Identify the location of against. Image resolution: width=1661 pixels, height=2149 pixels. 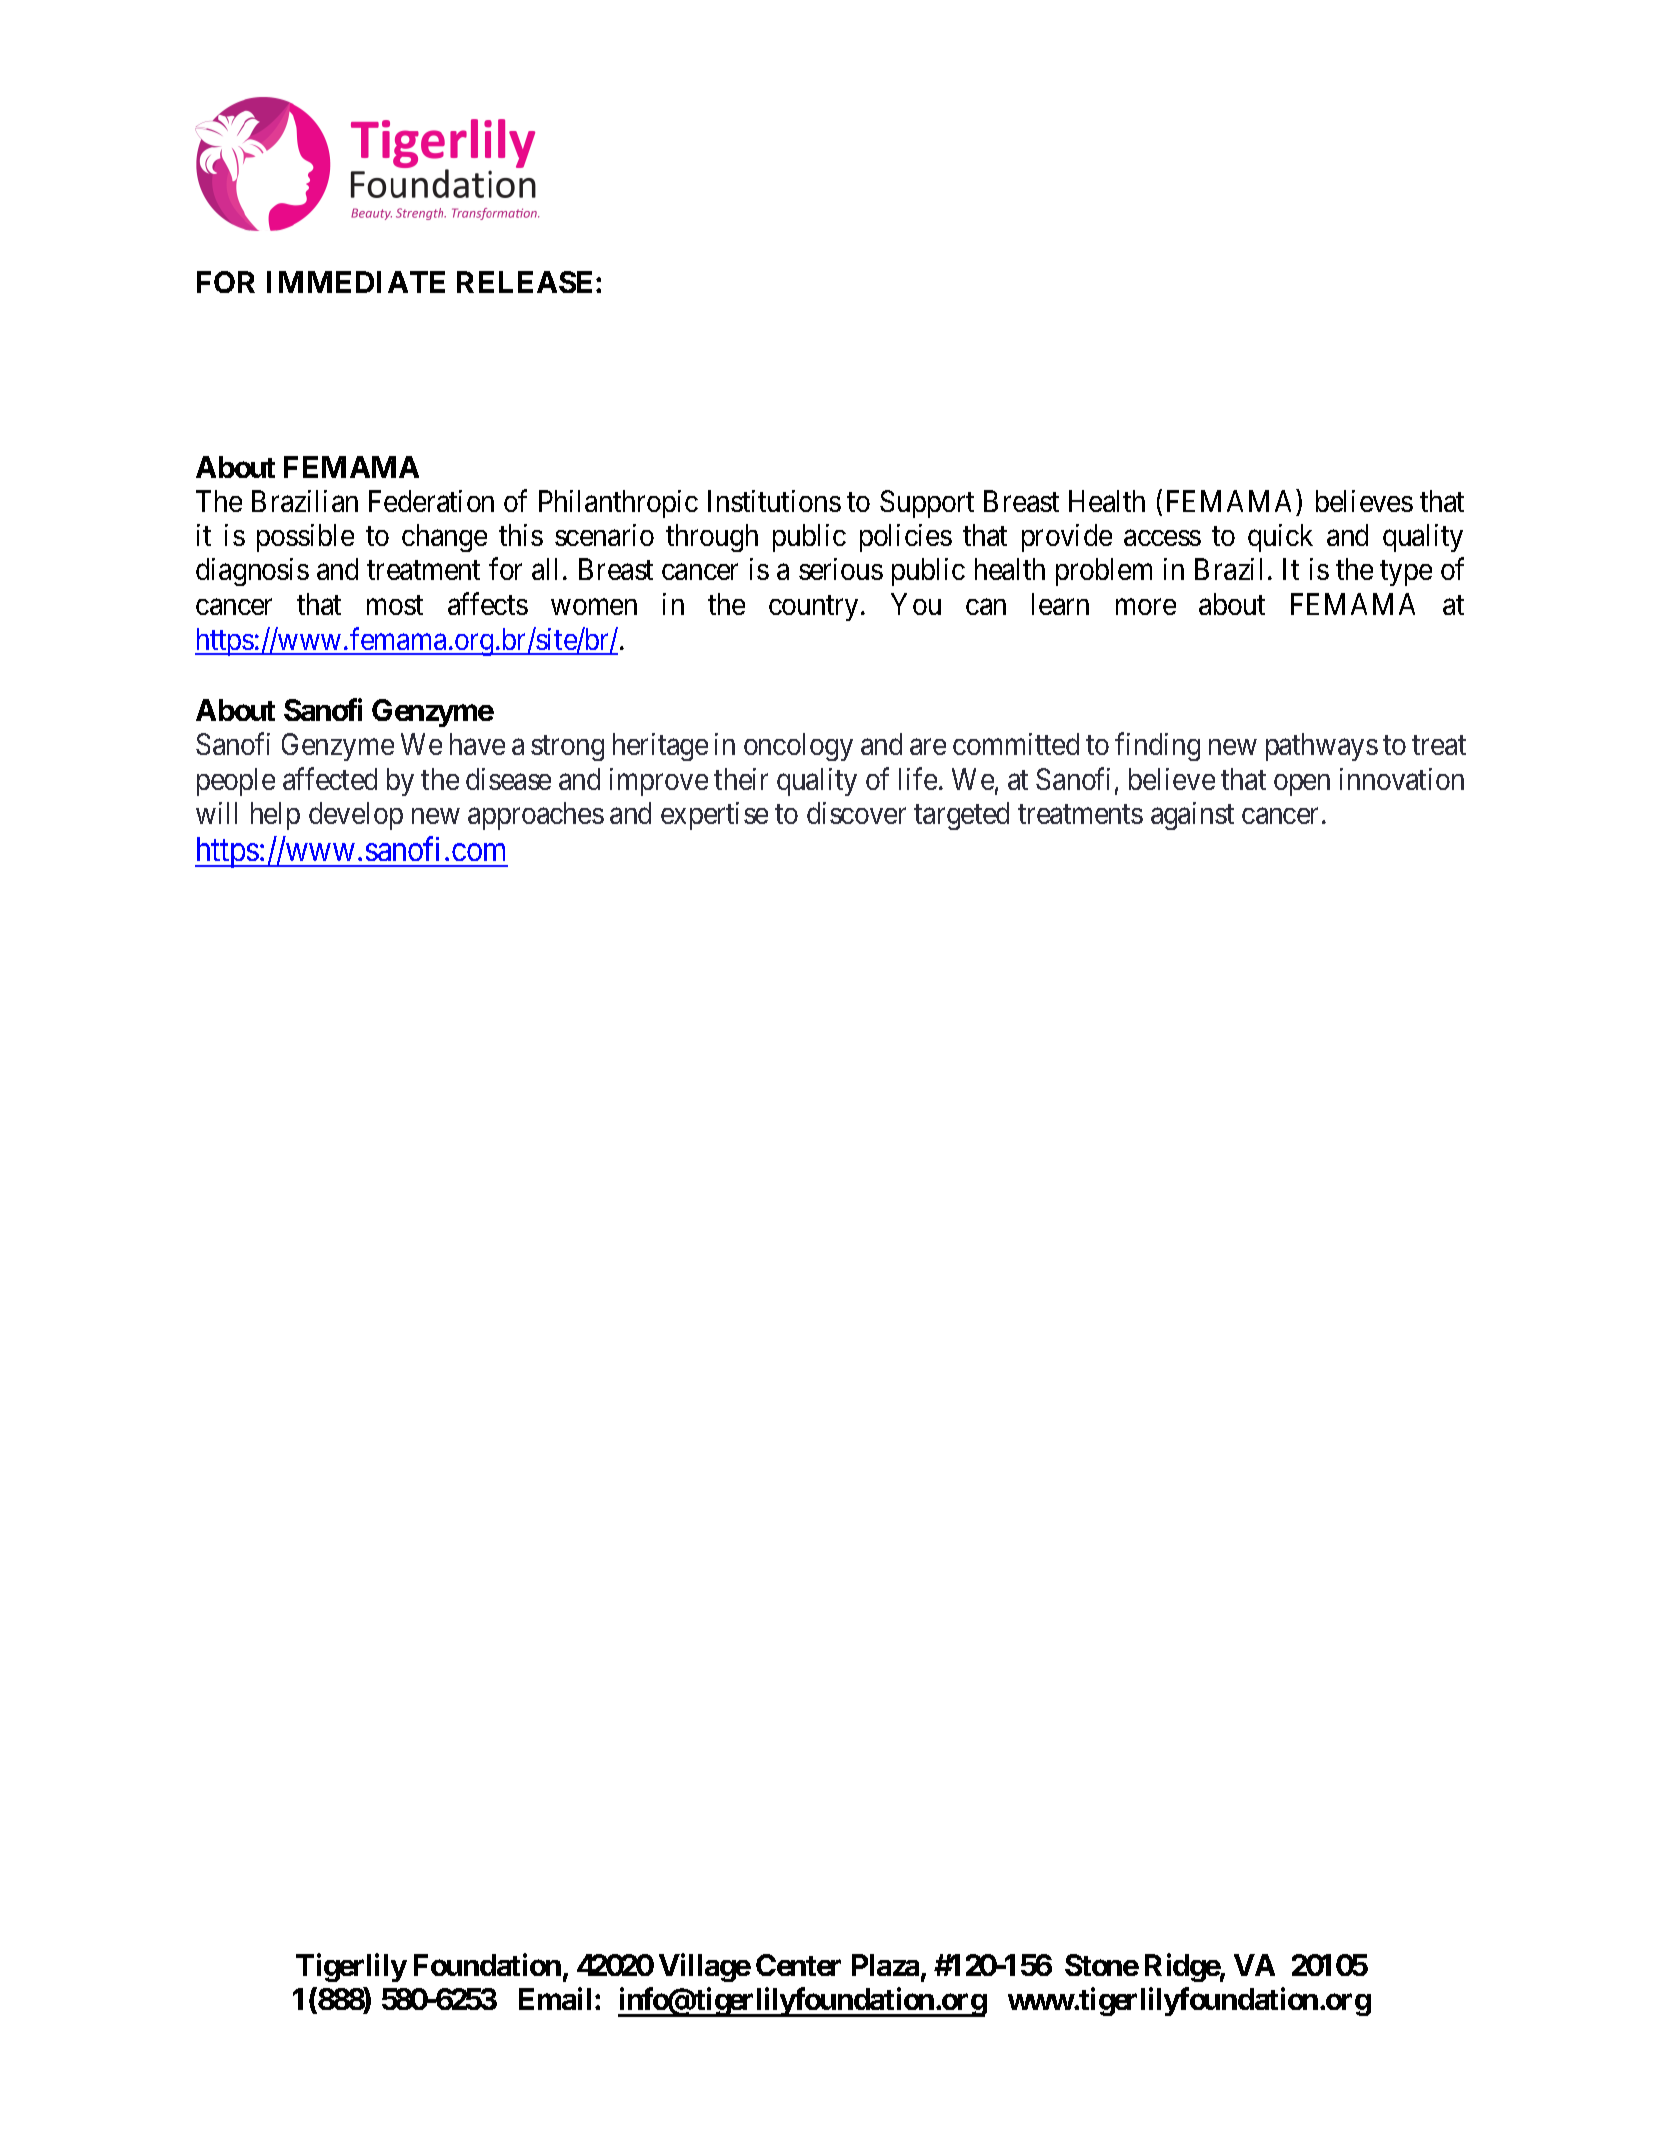
(1192, 816).
